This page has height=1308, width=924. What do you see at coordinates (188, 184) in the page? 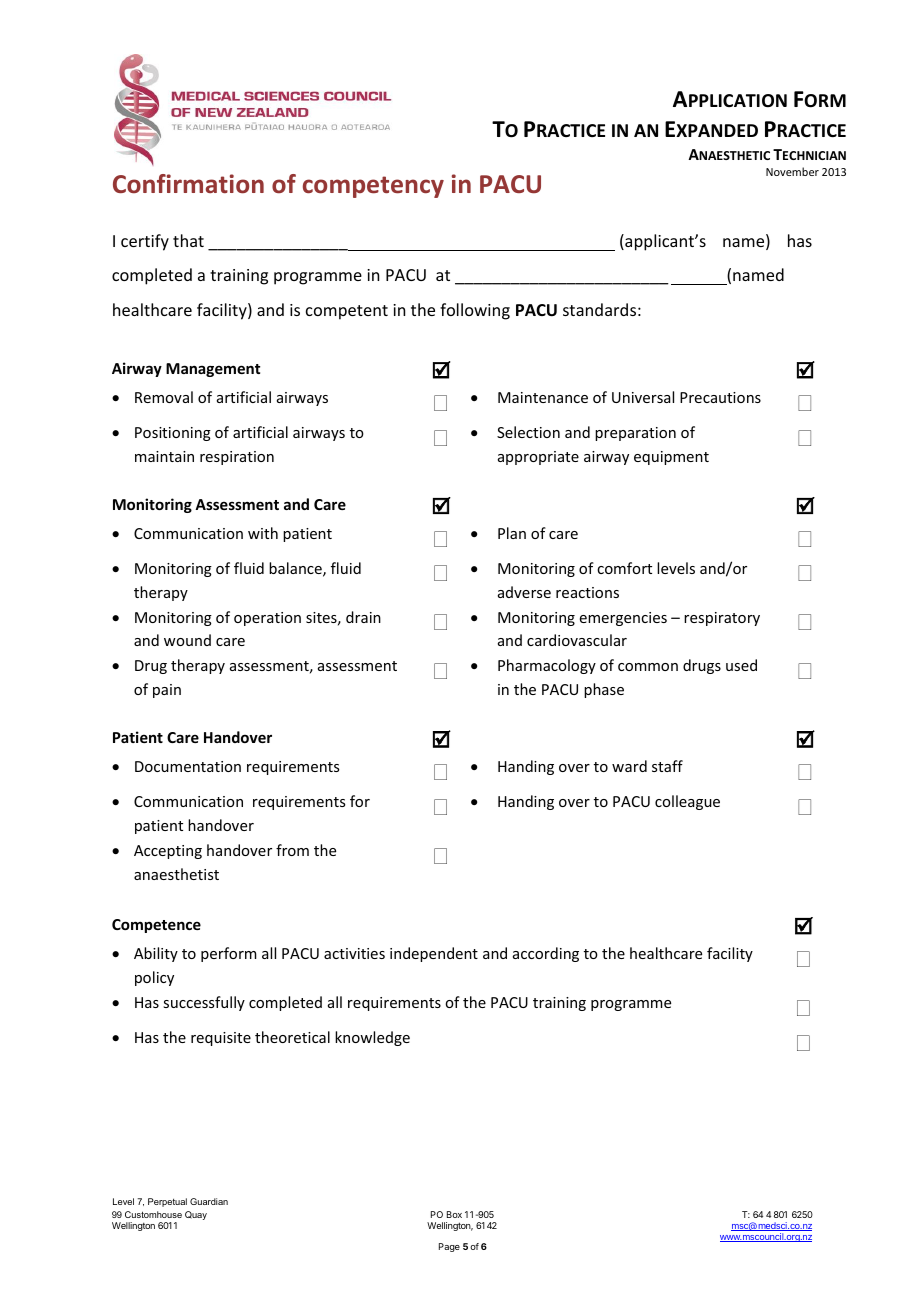
I see `Confirmation` at bounding box center [188, 184].
